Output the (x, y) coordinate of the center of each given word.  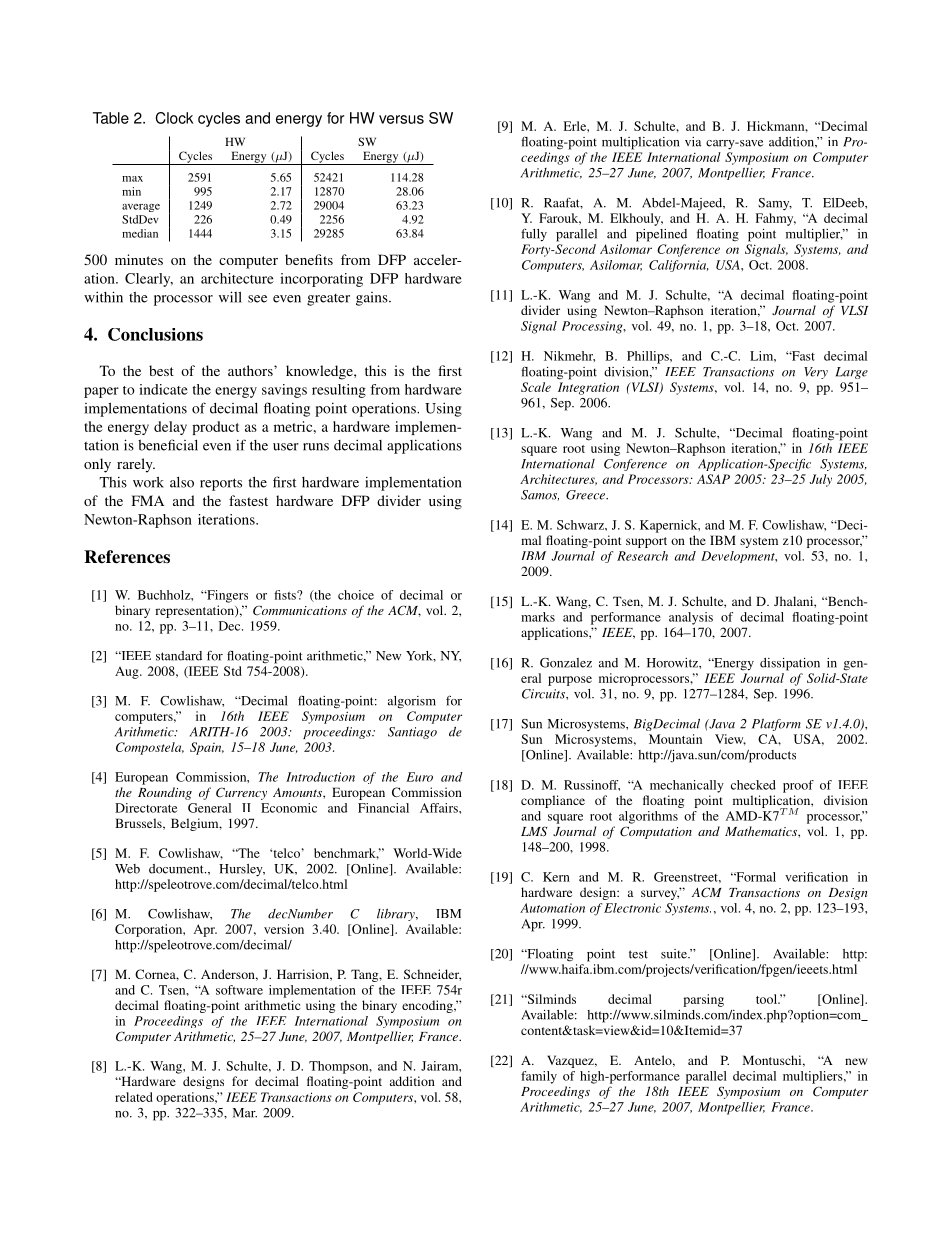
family (539, 1077)
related (134, 1097)
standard (179, 656)
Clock (174, 118)
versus (401, 119)
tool (768, 999)
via (693, 142)
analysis (691, 618)
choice (356, 595)
